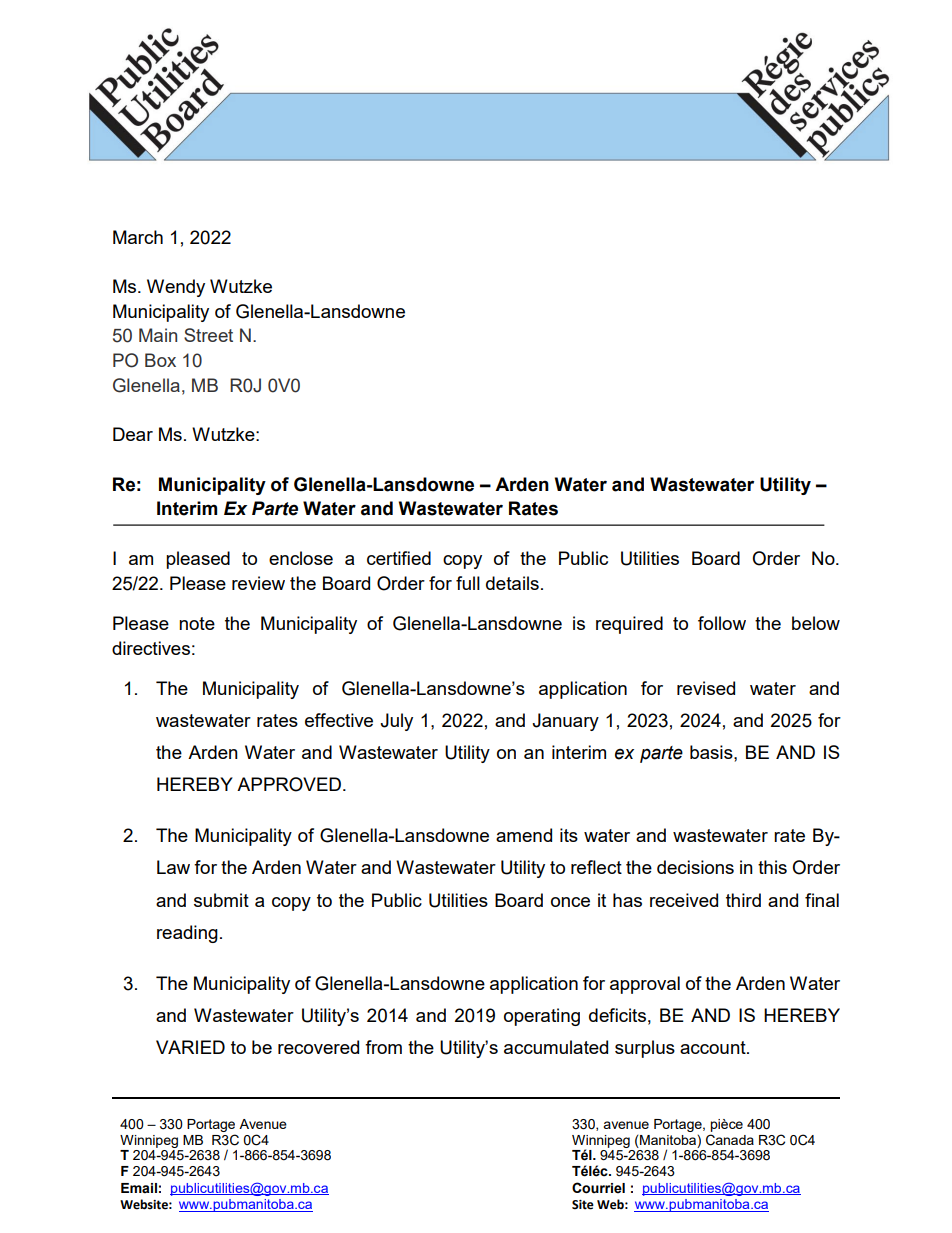 This screenshot has height=1233, width=952. Describe the element at coordinates (556, 1047) in the screenshot. I see `accumulated` at that location.
